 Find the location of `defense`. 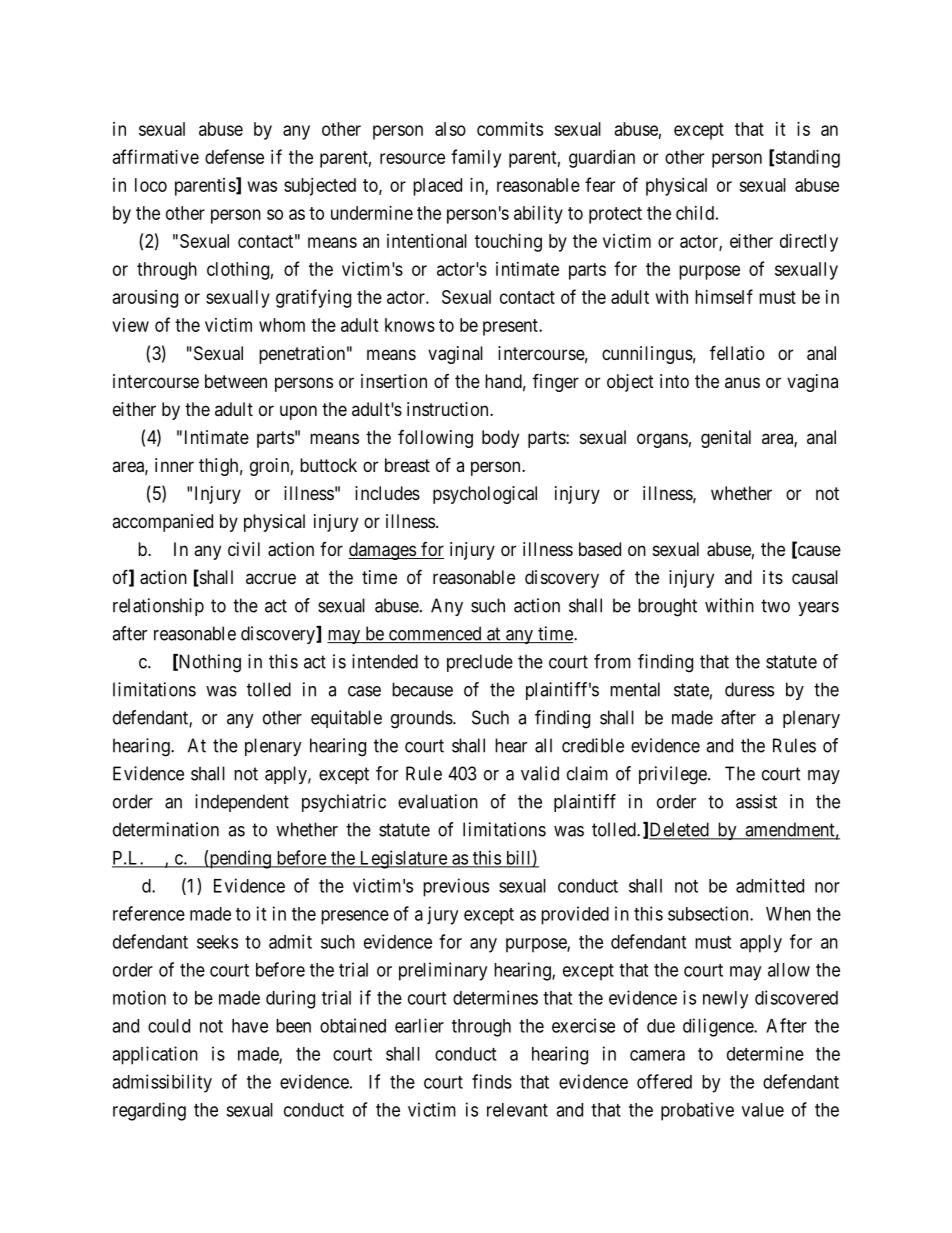

defense is located at coordinates (234, 156).
